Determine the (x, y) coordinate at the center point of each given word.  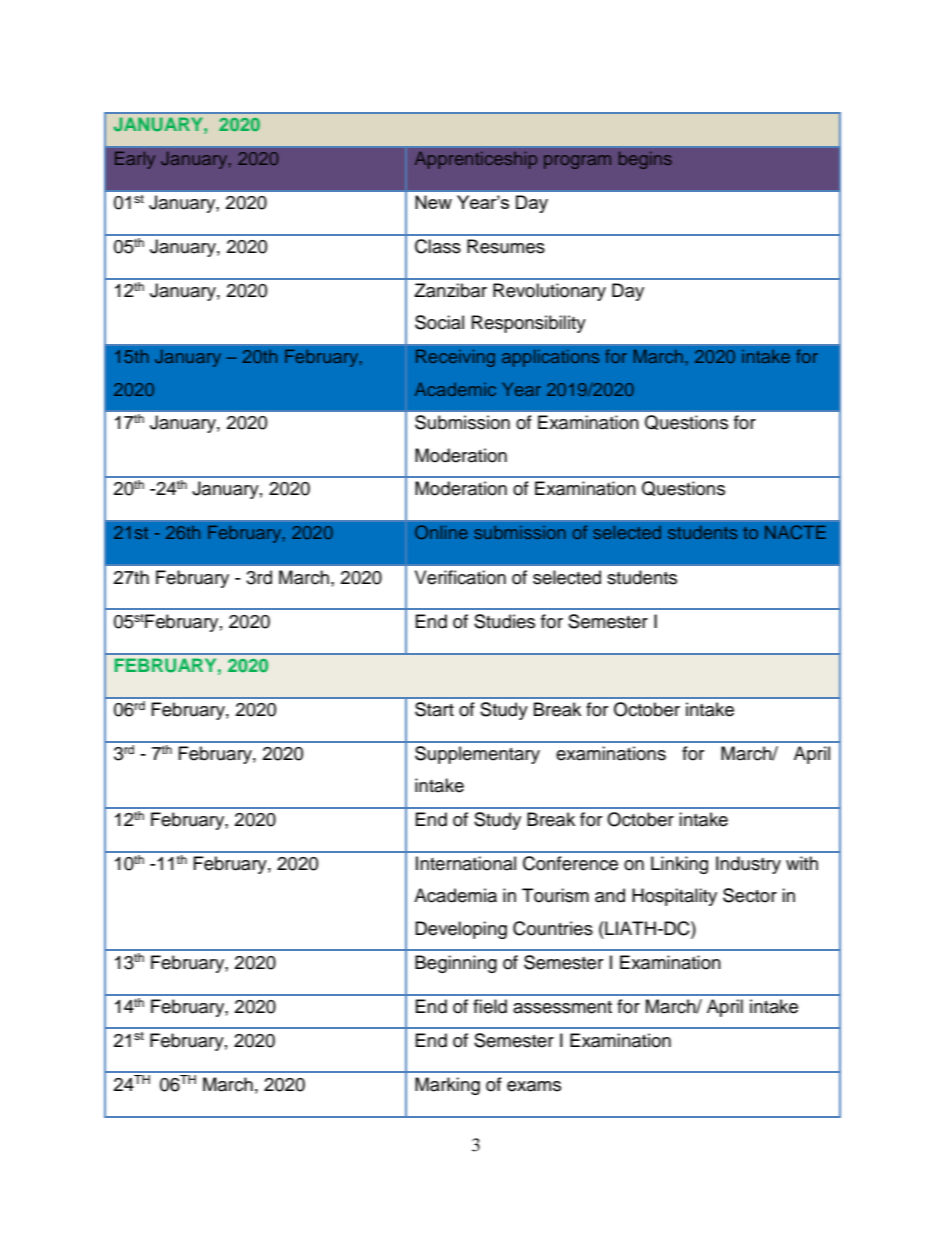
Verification (460, 577)
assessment (562, 1007)
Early (135, 160)
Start (434, 709)
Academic (455, 389)
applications (550, 358)
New (433, 202)
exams (534, 1086)
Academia (455, 895)
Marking (447, 1086)
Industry (748, 865)
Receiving (455, 358)
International (466, 863)
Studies (504, 621)
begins (645, 160)
